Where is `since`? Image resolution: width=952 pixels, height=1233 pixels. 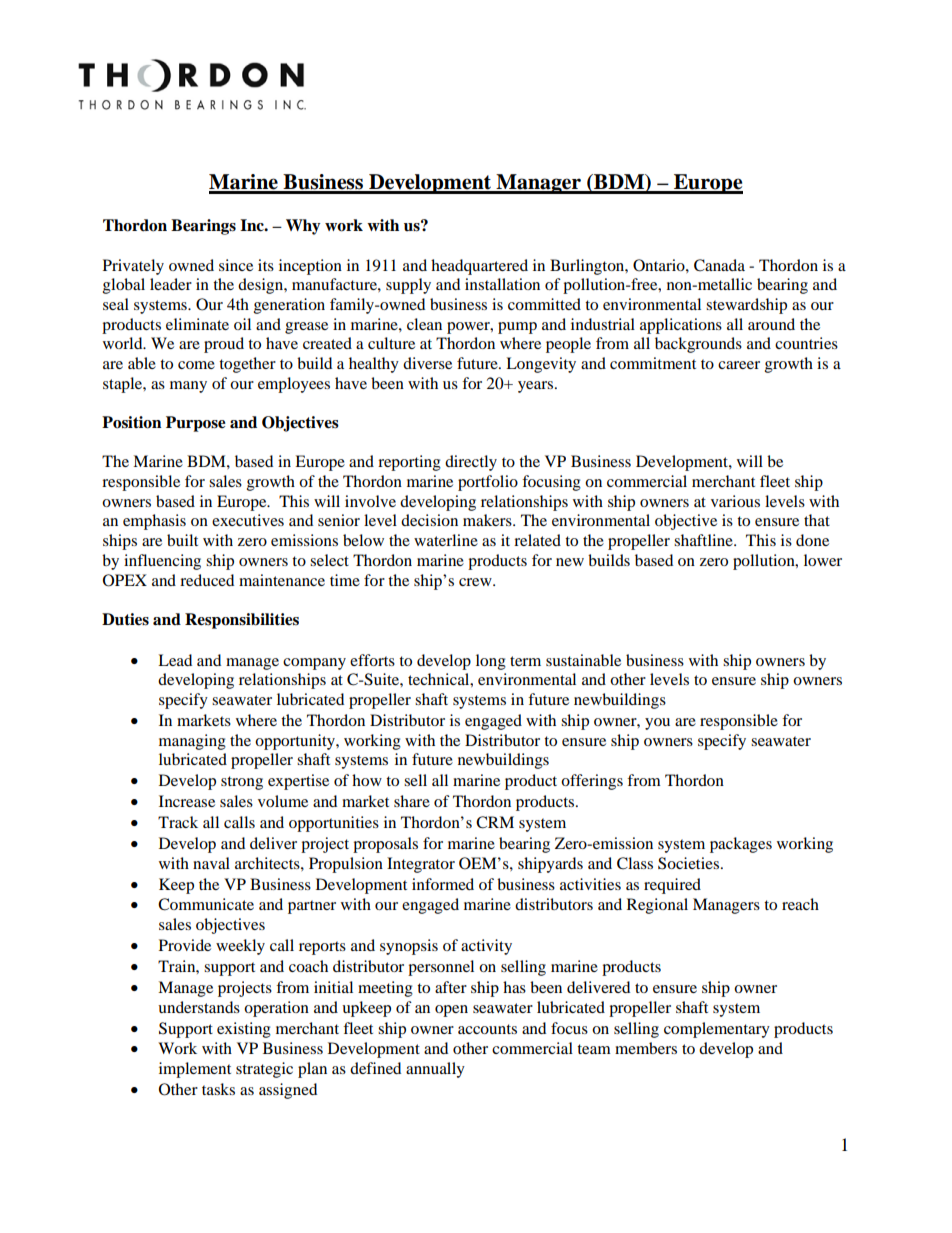
since is located at coordinates (236, 265).
